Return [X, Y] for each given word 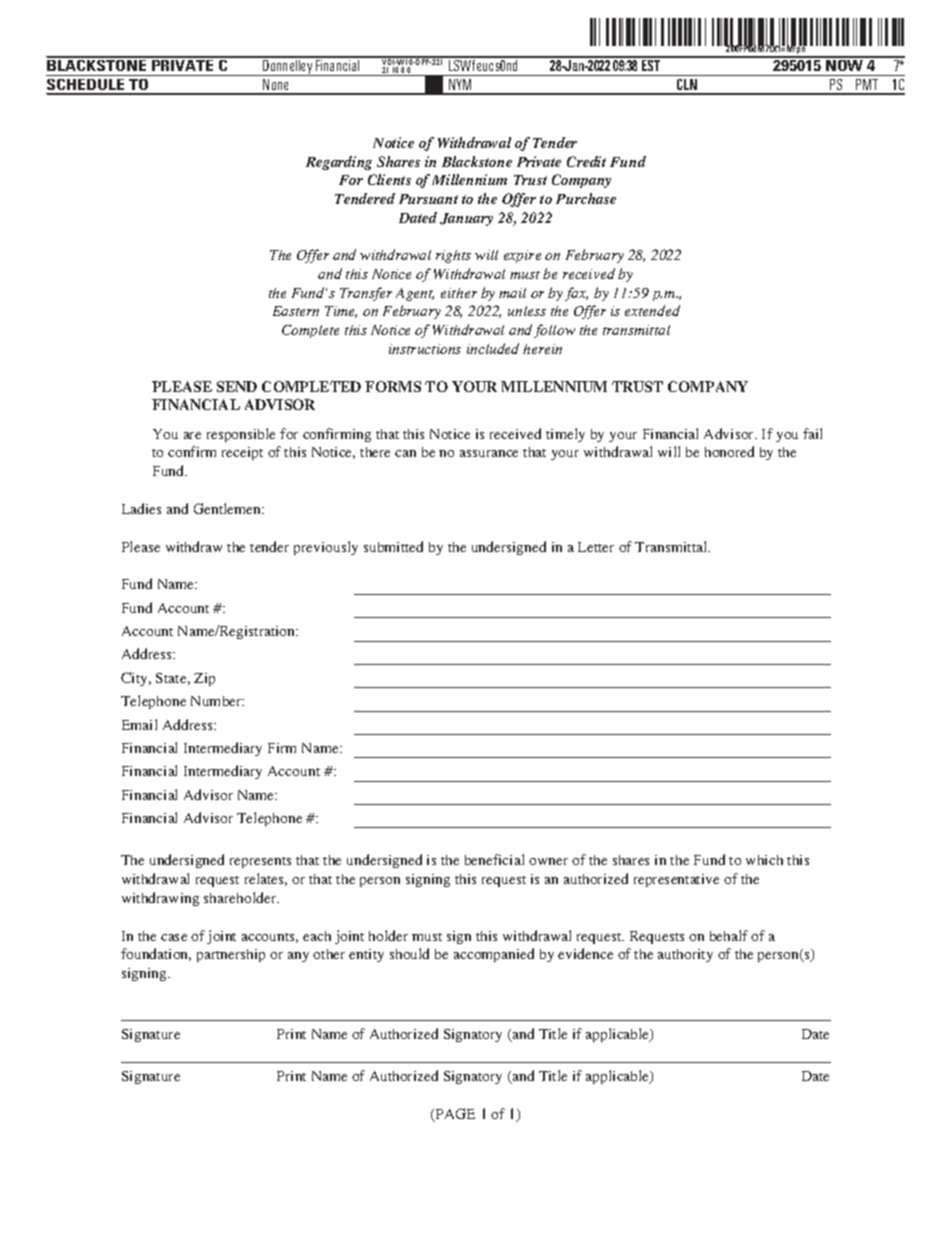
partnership [231, 955]
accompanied [494, 955]
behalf [729, 935]
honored [729, 451]
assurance [489, 453]
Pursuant [428, 199]
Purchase [586, 198]
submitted [393, 546]
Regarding [339, 163]
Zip [204, 679]
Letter [596, 547]
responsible [241, 435]
